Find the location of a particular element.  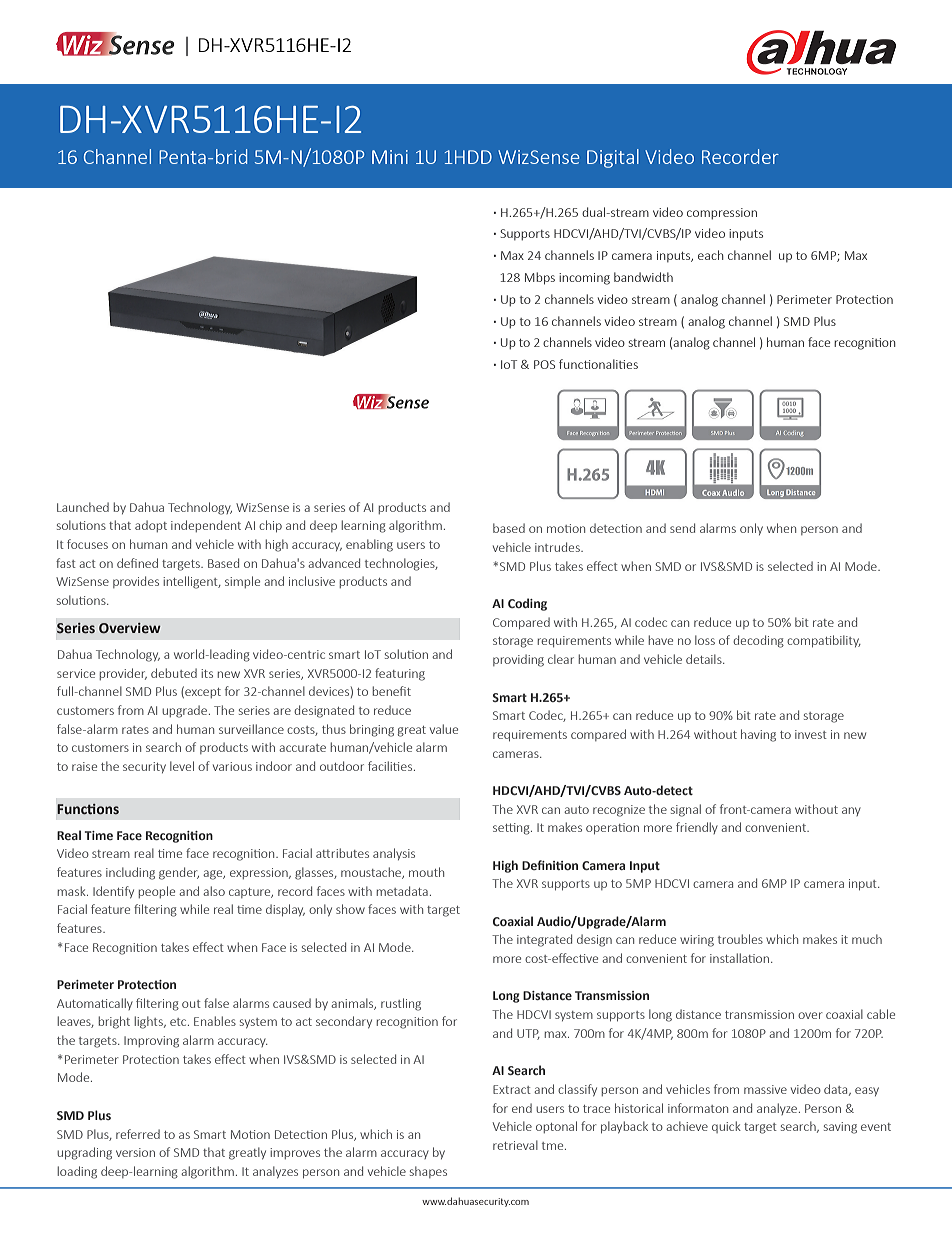

retrieval is located at coordinates (515, 1145).
